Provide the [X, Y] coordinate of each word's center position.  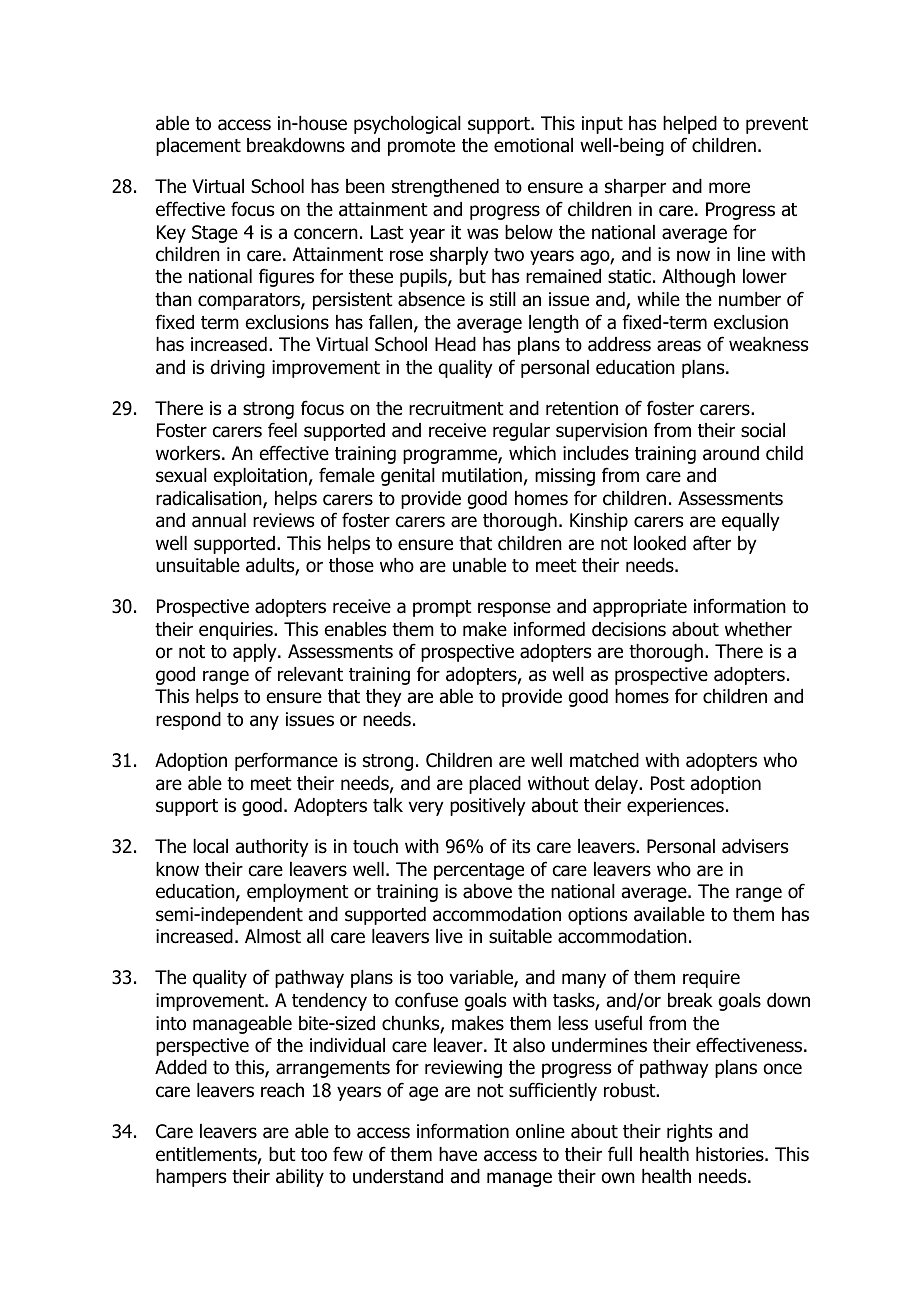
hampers [191, 1178]
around [731, 453]
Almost [273, 936]
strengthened [445, 188]
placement [198, 147]
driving [237, 369]
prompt [442, 608]
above [487, 891]
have [458, 1154]
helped [690, 125]
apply [256, 653]
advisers [755, 846]
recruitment [456, 408]
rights [689, 1133]
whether [758, 629]
